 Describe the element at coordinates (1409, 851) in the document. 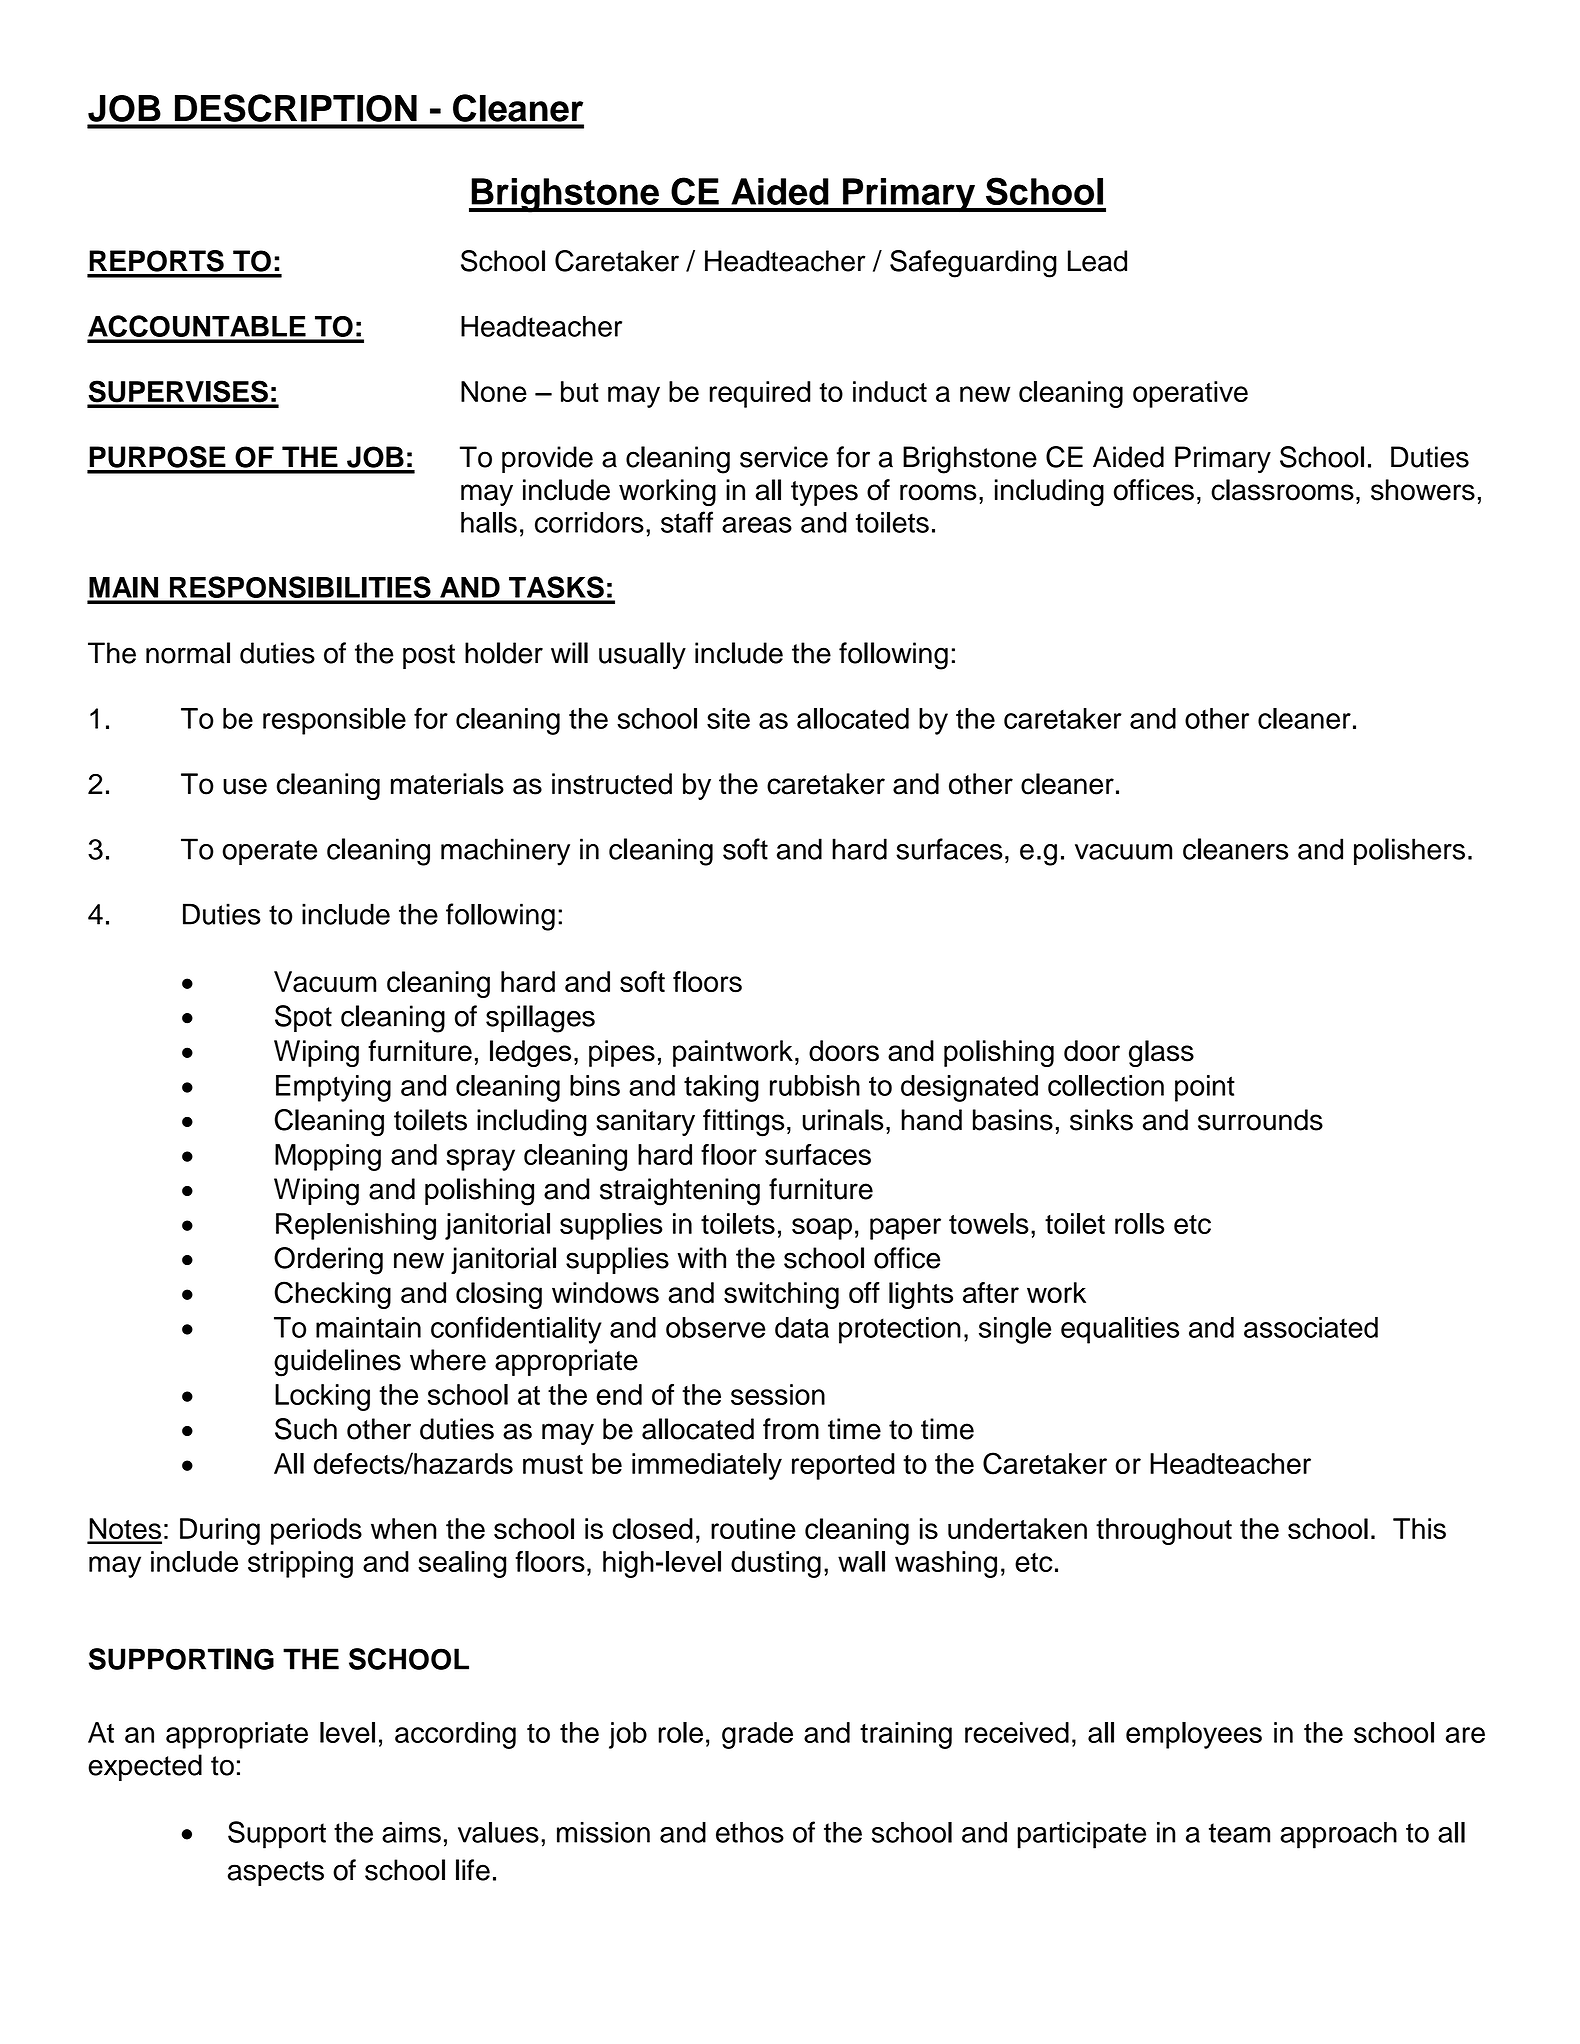

I see `polishers` at that location.
